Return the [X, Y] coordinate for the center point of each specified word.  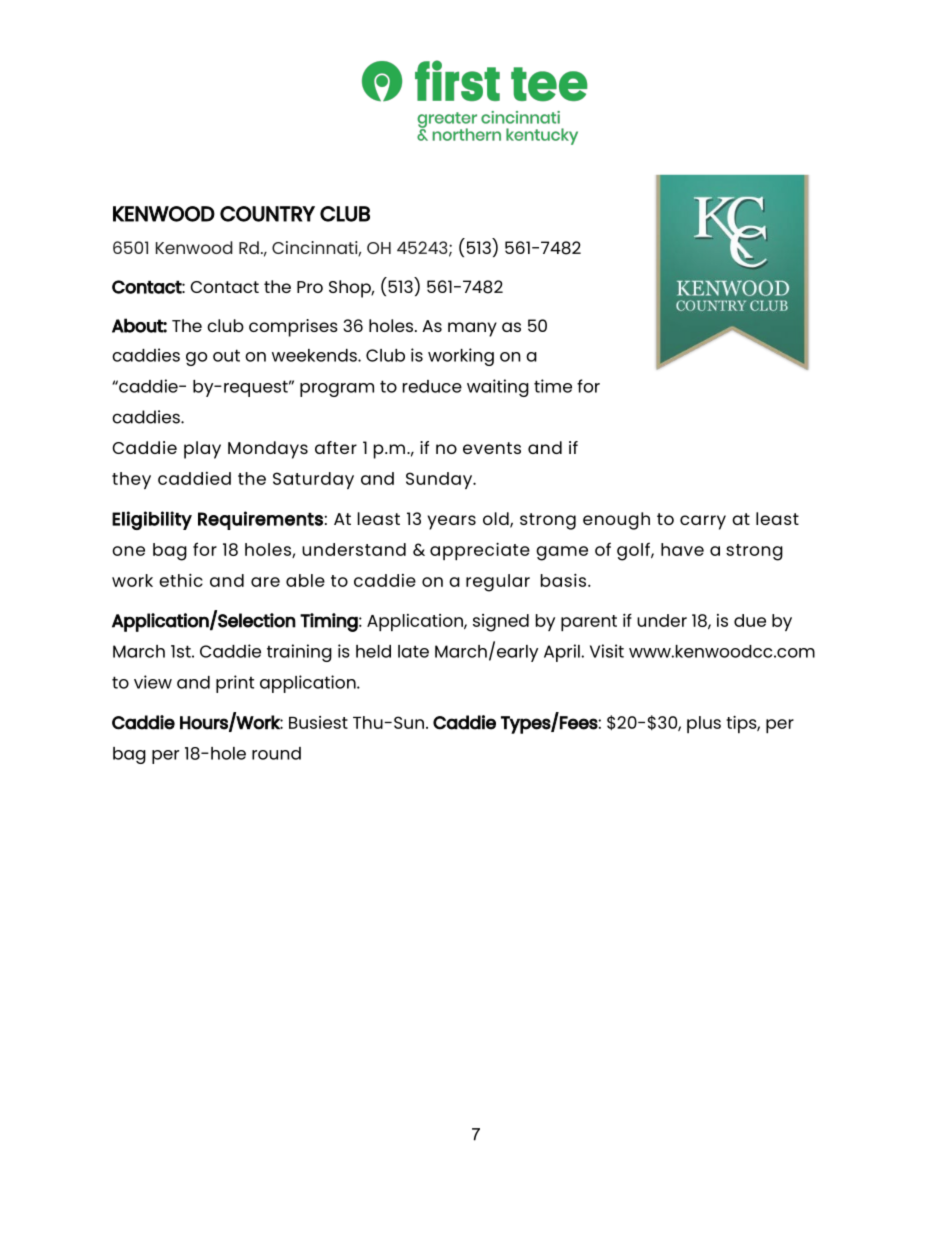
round [276, 753]
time [553, 386]
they [131, 480]
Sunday [440, 480]
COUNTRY [267, 214]
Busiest [318, 722]
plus [704, 724]
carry [703, 522]
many [472, 329]
